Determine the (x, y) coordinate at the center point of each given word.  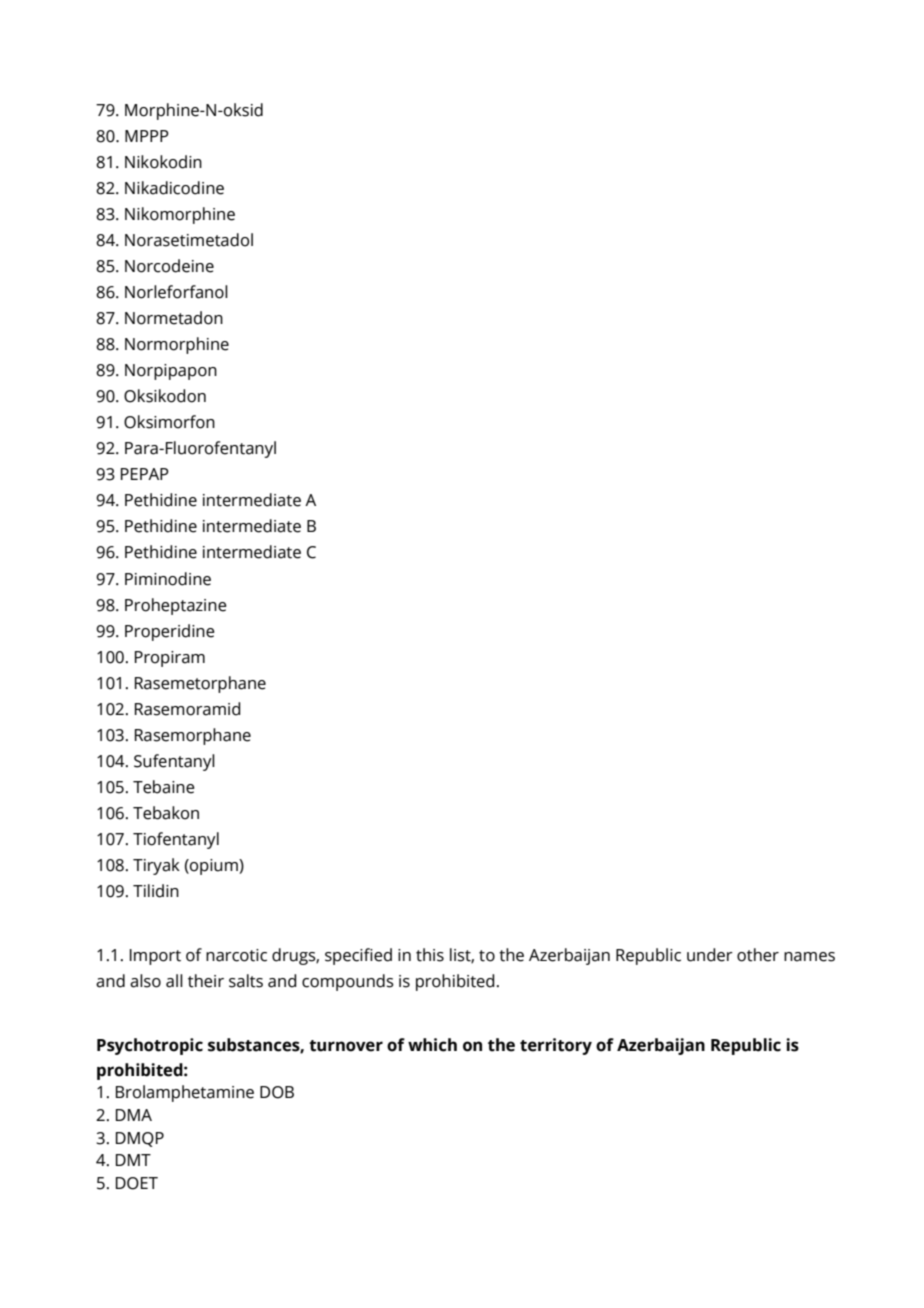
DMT (133, 1160)
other (758, 955)
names (809, 957)
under (710, 955)
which (432, 1045)
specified (358, 956)
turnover (346, 1046)
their (206, 981)
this (430, 955)
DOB (277, 1092)
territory (556, 1046)
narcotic (236, 955)
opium (214, 867)
